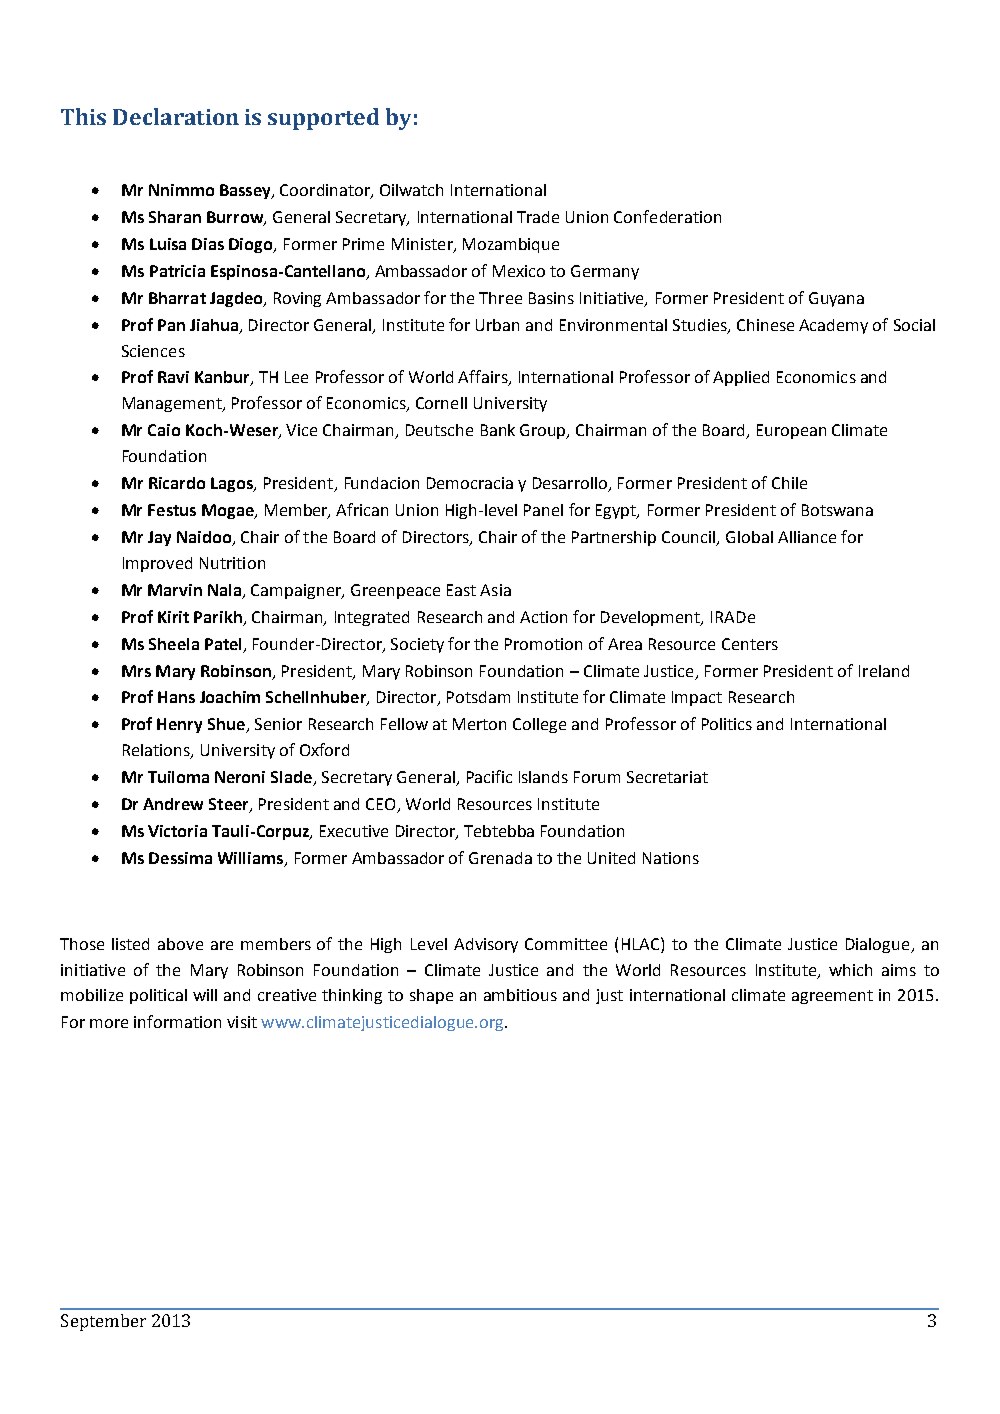  What do you see at coordinates (538, 217) in the screenshot?
I see `Trade` at bounding box center [538, 217].
